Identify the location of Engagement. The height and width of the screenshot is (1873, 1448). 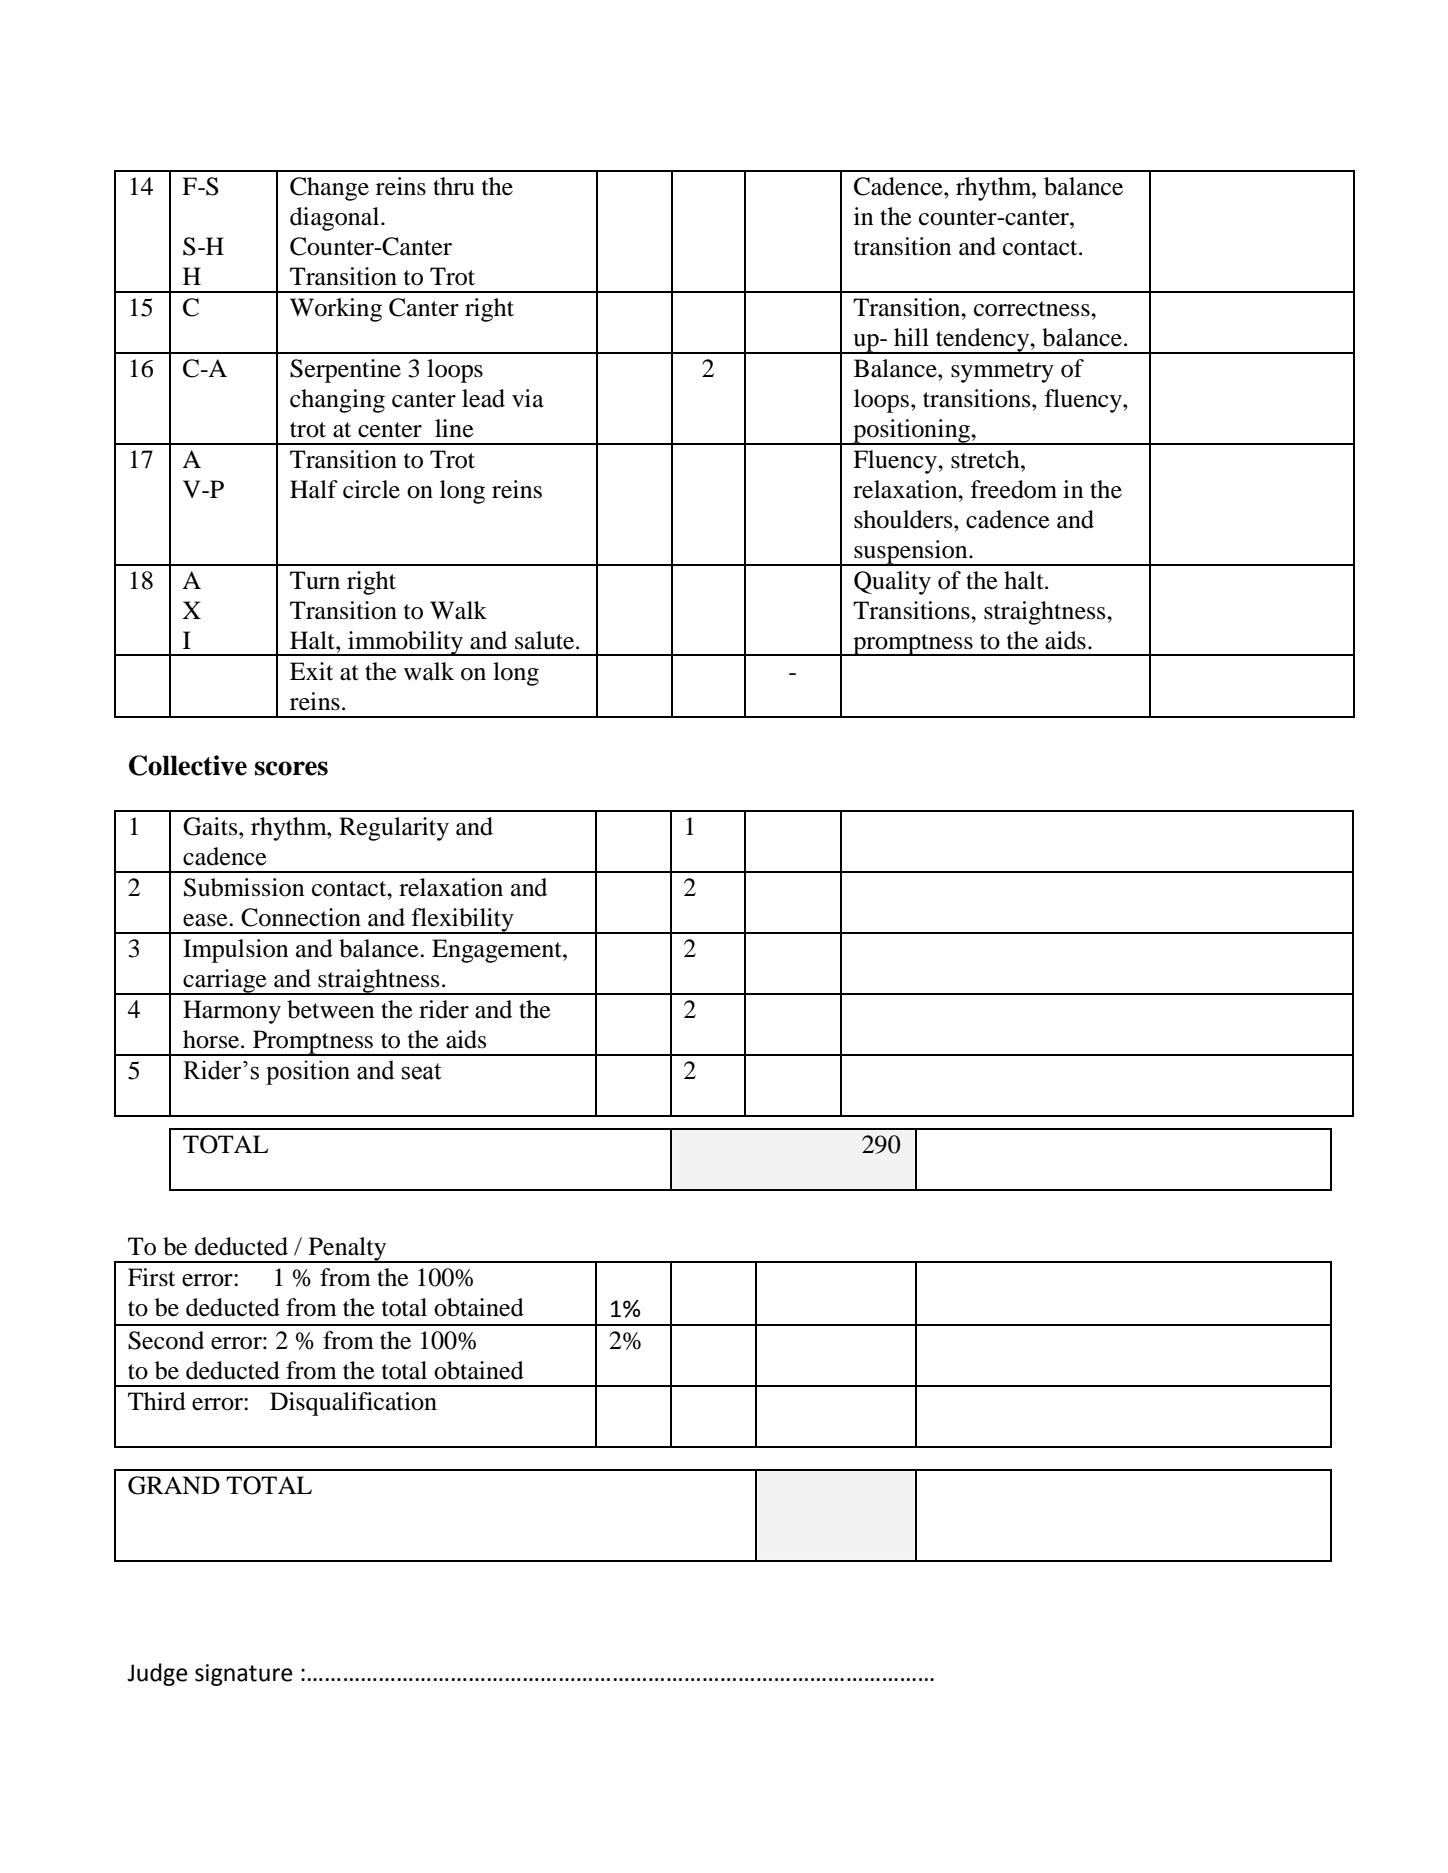
(498, 951).
